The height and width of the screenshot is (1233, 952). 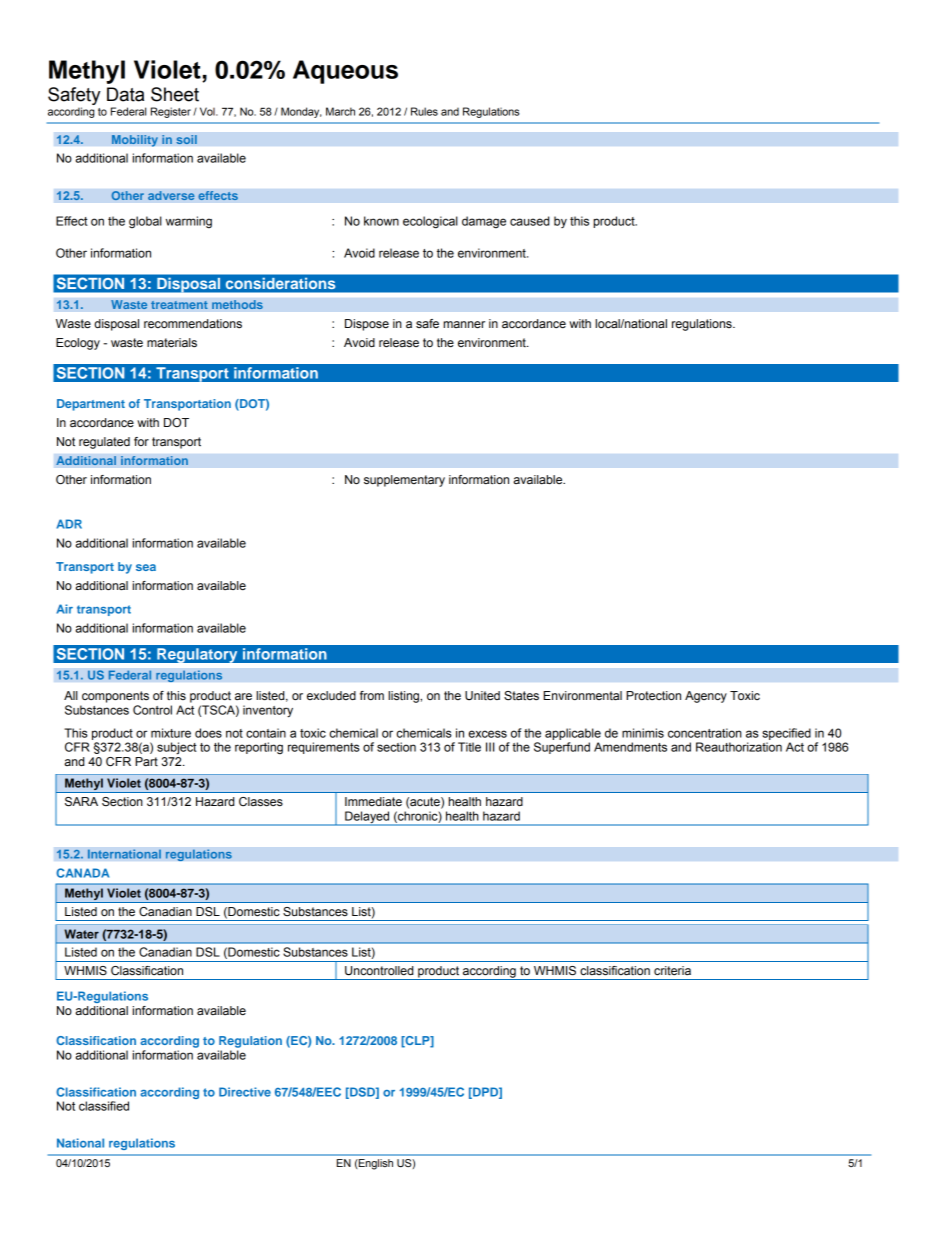 What do you see at coordinates (171, 112) in the screenshot?
I see `Register` at bounding box center [171, 112].
